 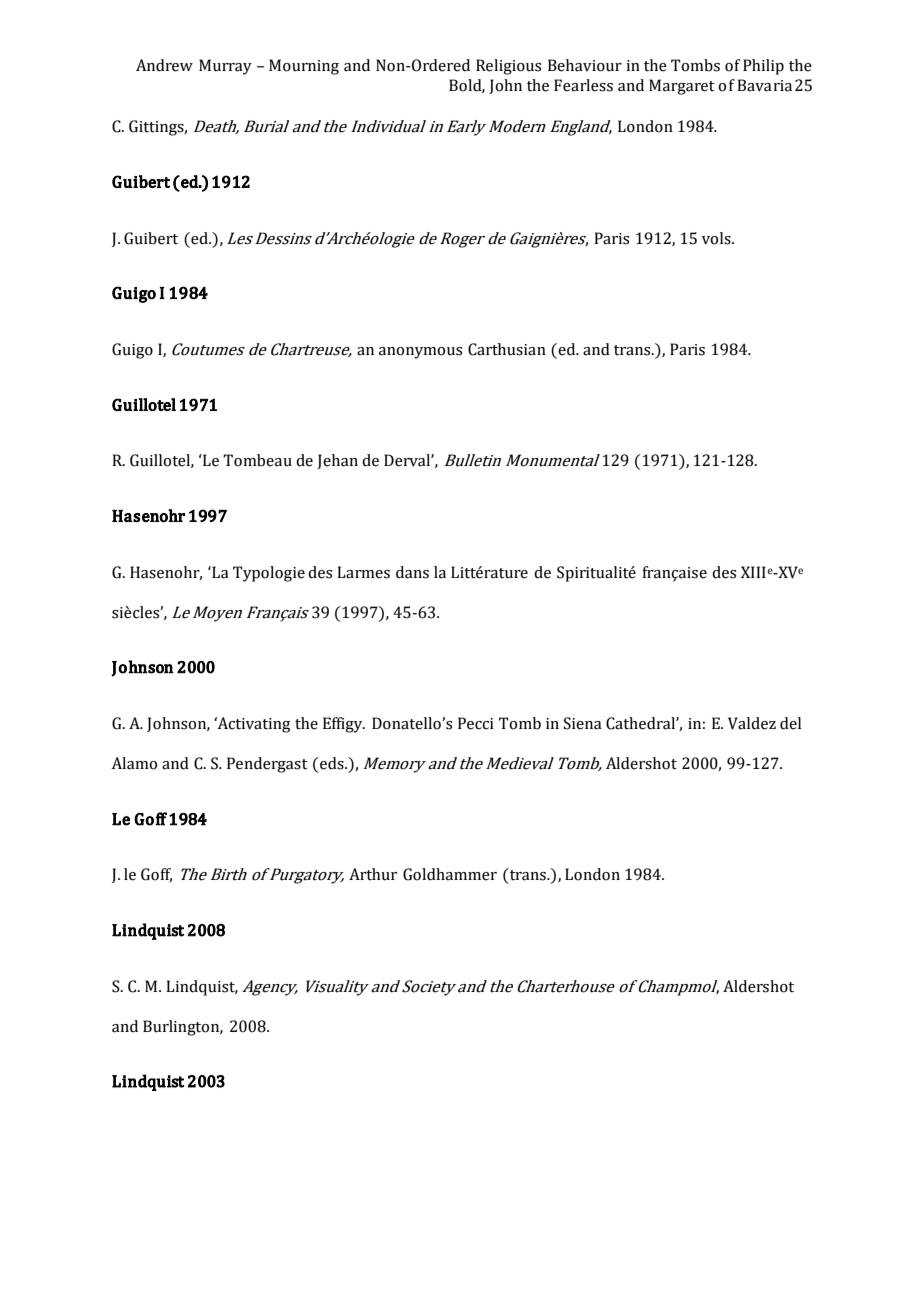 I want to click on vols, so click(x=717, y=238).
